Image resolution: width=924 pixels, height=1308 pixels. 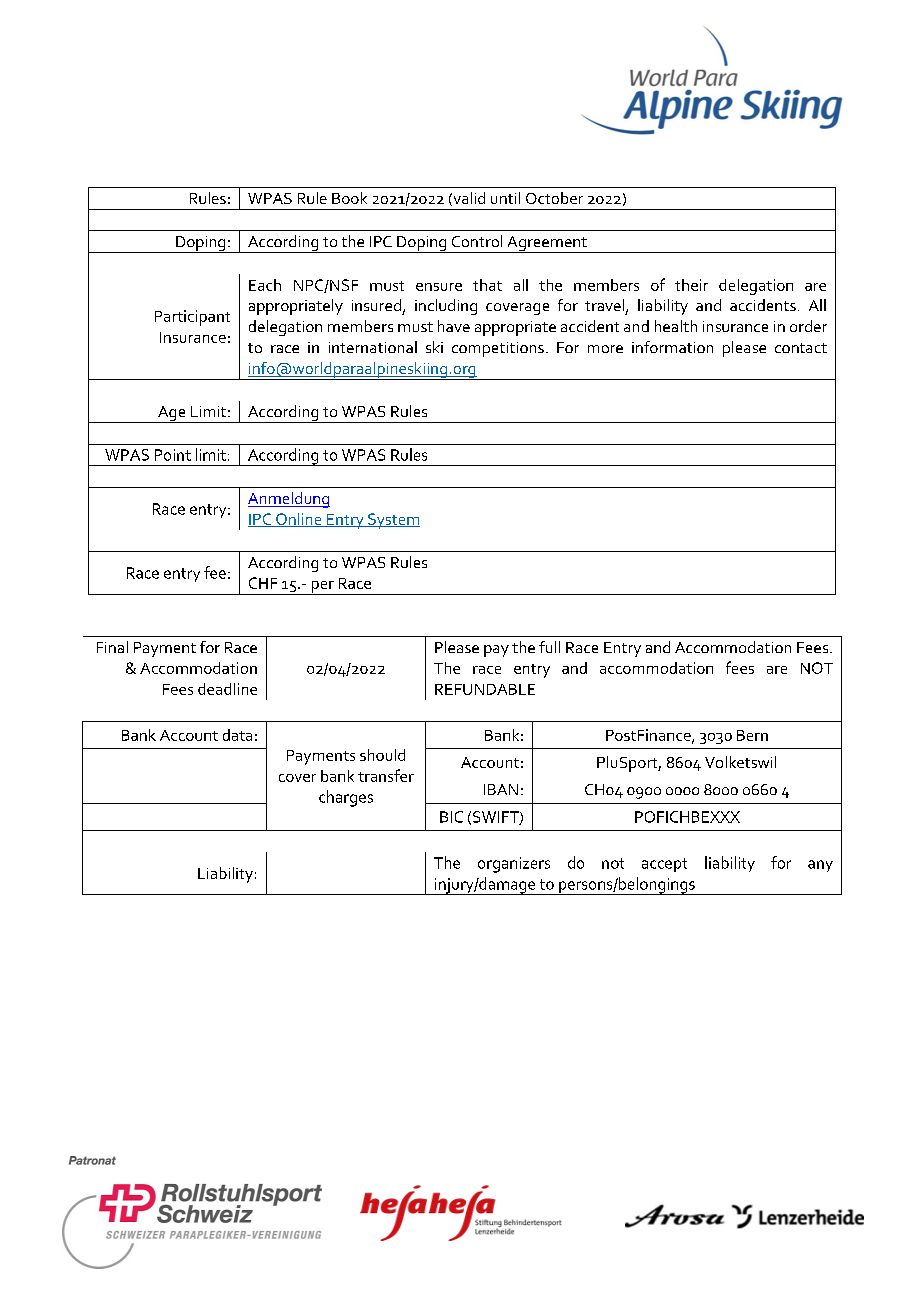 I want to click on their, so click(x=691, y=285).
